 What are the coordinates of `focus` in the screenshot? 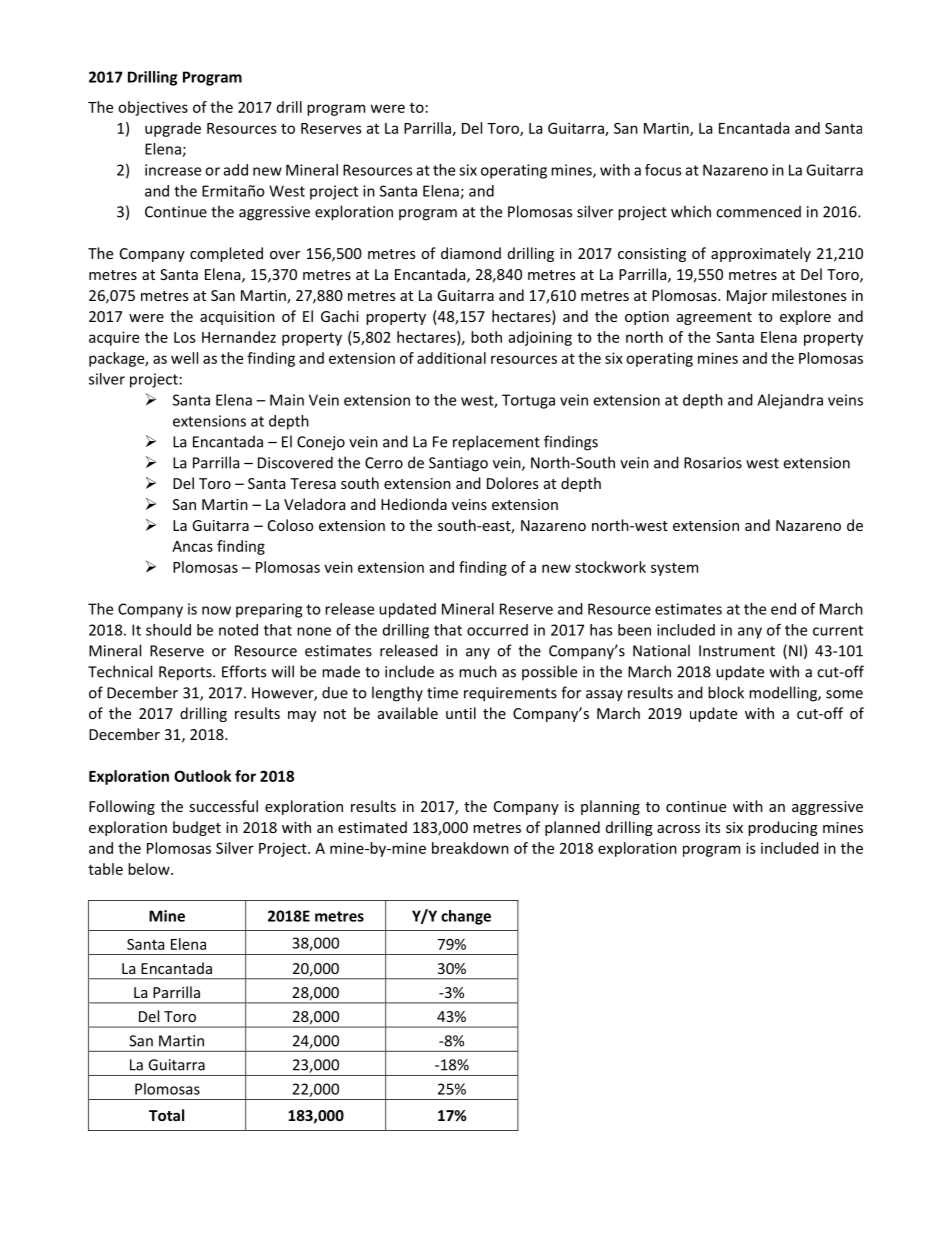 It's located at (663, 170).
